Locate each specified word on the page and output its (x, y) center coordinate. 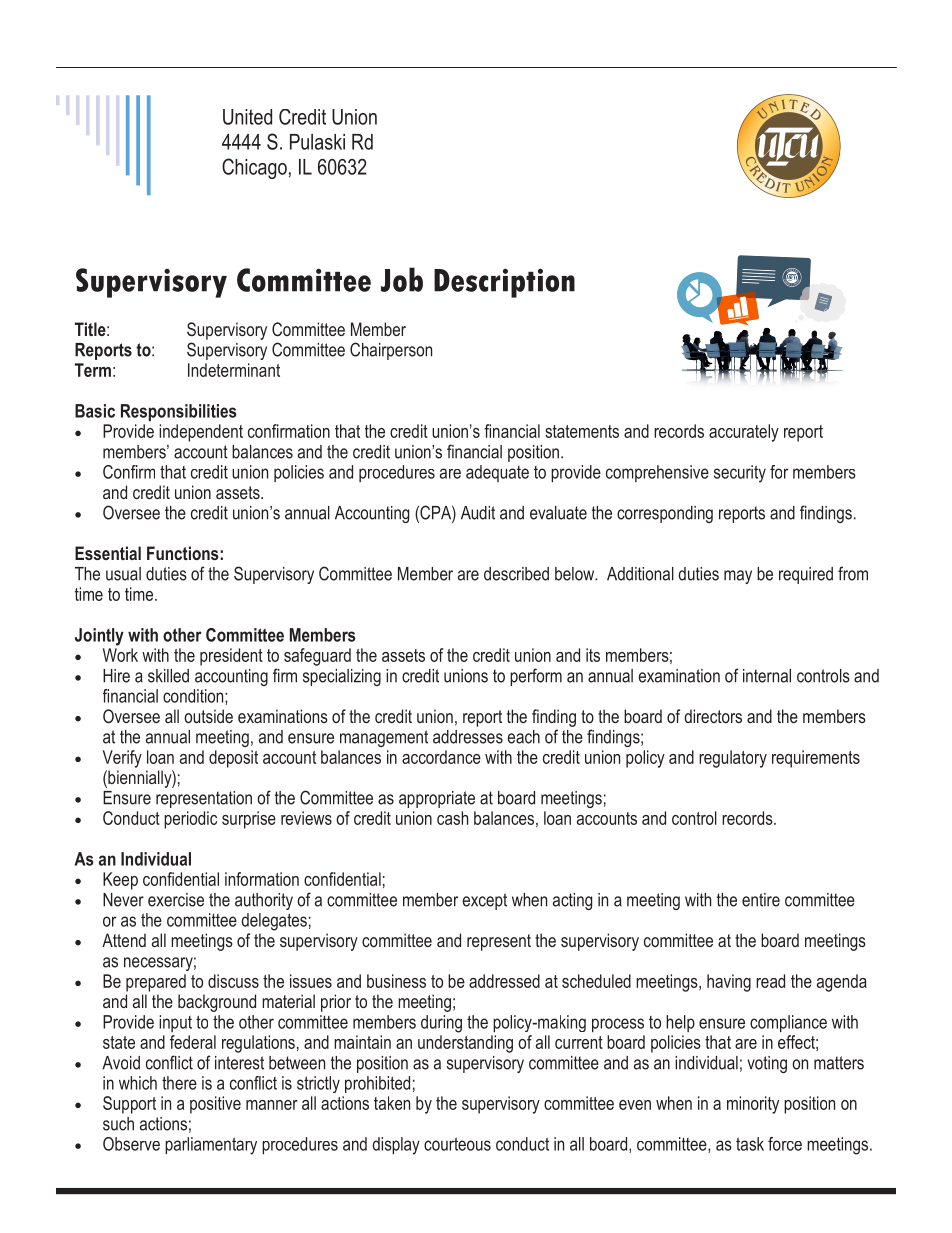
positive (215, 1105)
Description (504, 283)
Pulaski (317, 142)
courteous (457, 1144)
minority (753, 1105)
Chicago (254, 168)
